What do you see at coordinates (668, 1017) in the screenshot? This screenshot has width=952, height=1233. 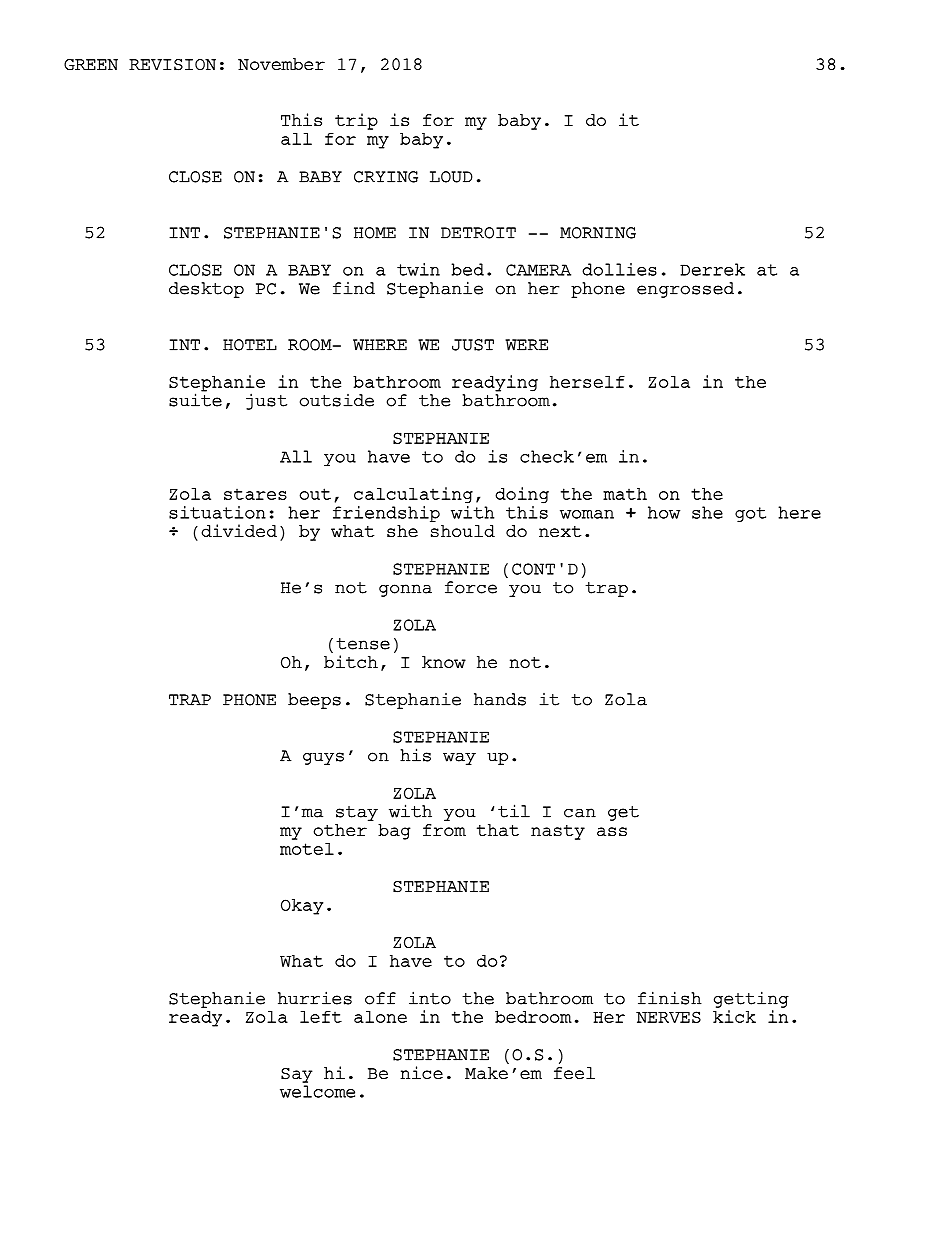 I see `NERVES` at bounding box center [668, 1017].
